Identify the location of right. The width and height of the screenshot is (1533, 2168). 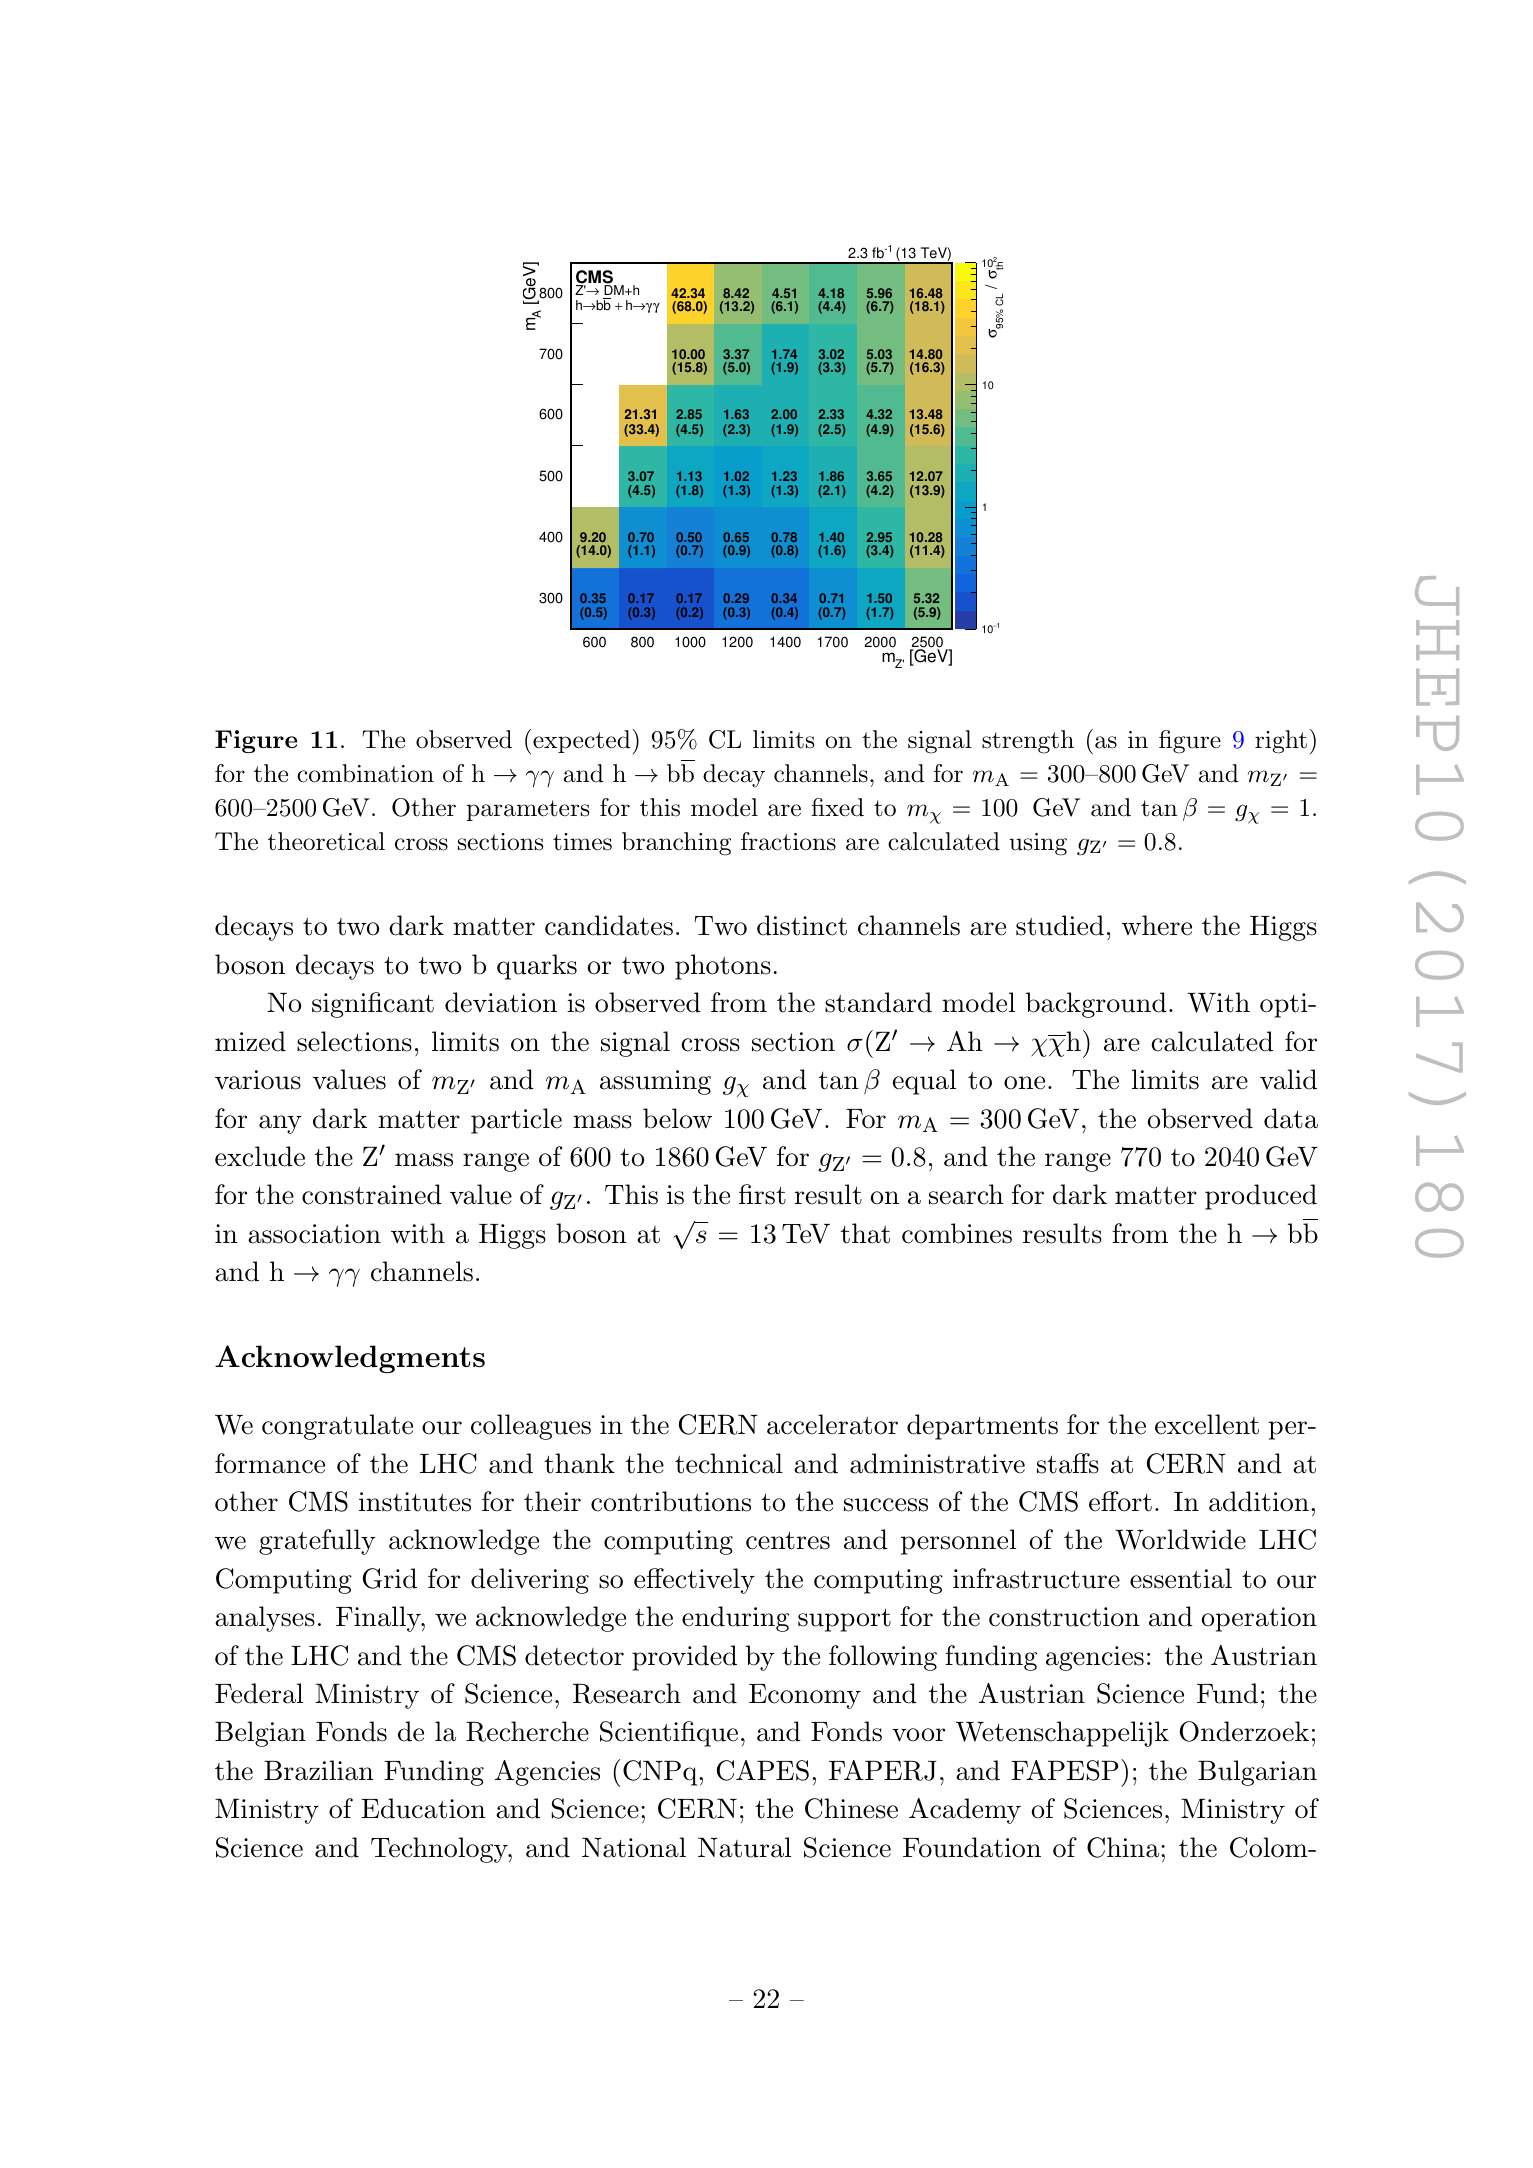
(1281, 742).
